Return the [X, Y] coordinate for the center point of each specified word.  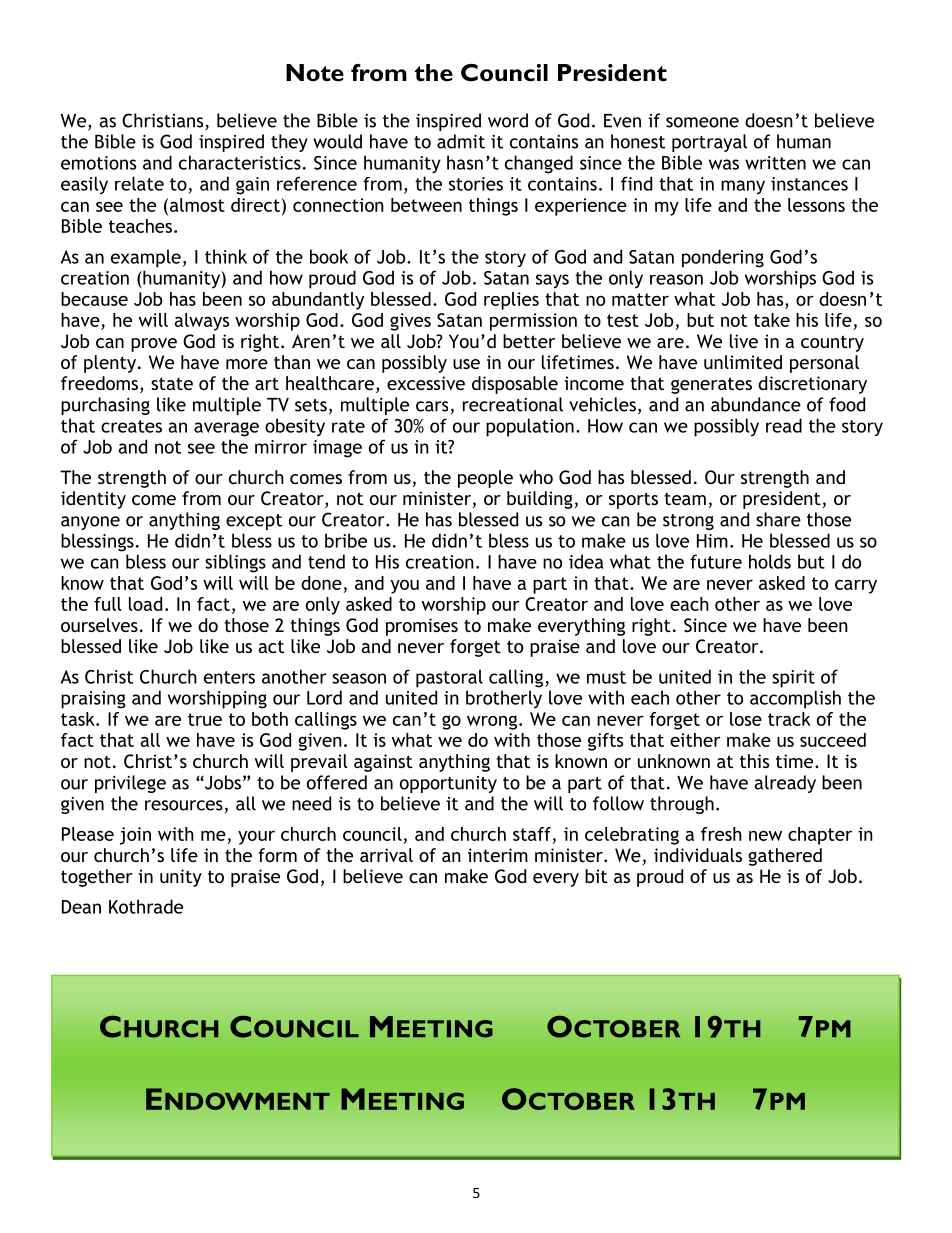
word [508, 120]
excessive [426, 383]
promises [422, 627]
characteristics [240, 162]
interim [498, 855]
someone [702, 122]
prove [154, 345]
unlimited [743, 362]
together [97, 878]
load [145, 604]
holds [770, 561]
